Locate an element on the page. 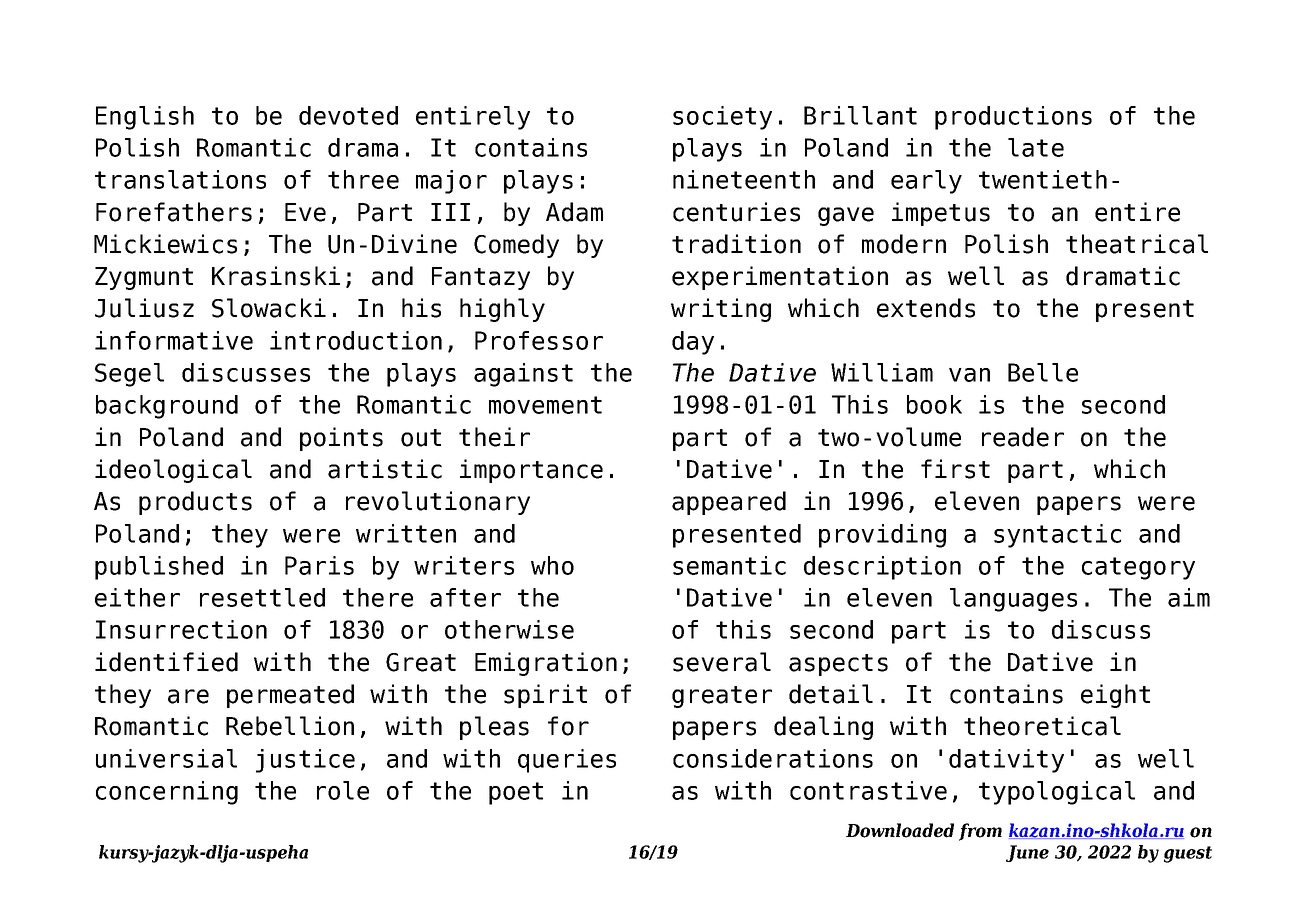 The height and width of the page is (924, 1311). late is located at coordinates (1036, 147).
